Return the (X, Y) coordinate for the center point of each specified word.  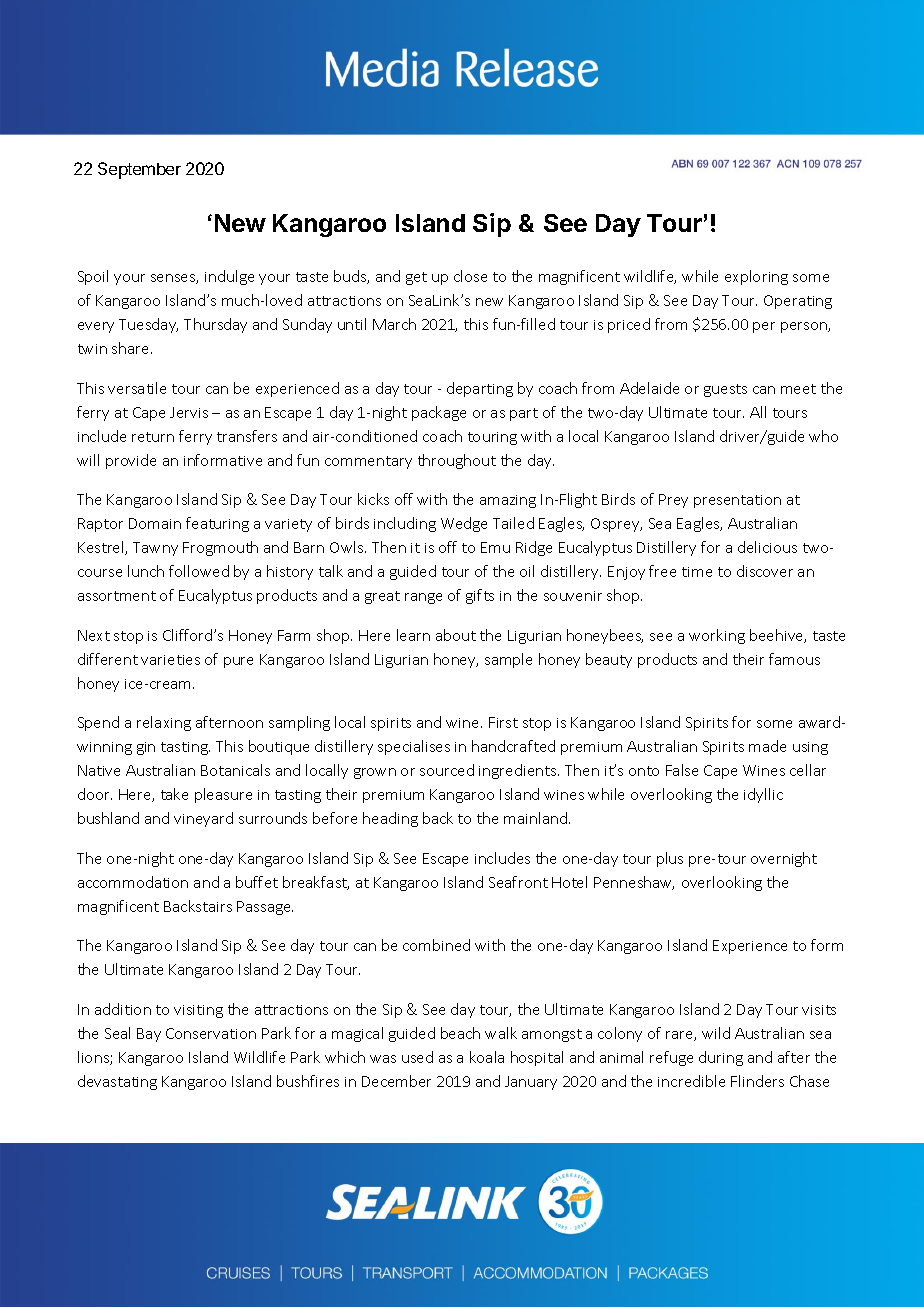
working (717, 636)
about (456, 635)
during (721, 1058)
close (470, 276)
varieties (170, 660)
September (139, 170)
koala (487, 1057)
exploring (756, 277)
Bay (149, 1035)
